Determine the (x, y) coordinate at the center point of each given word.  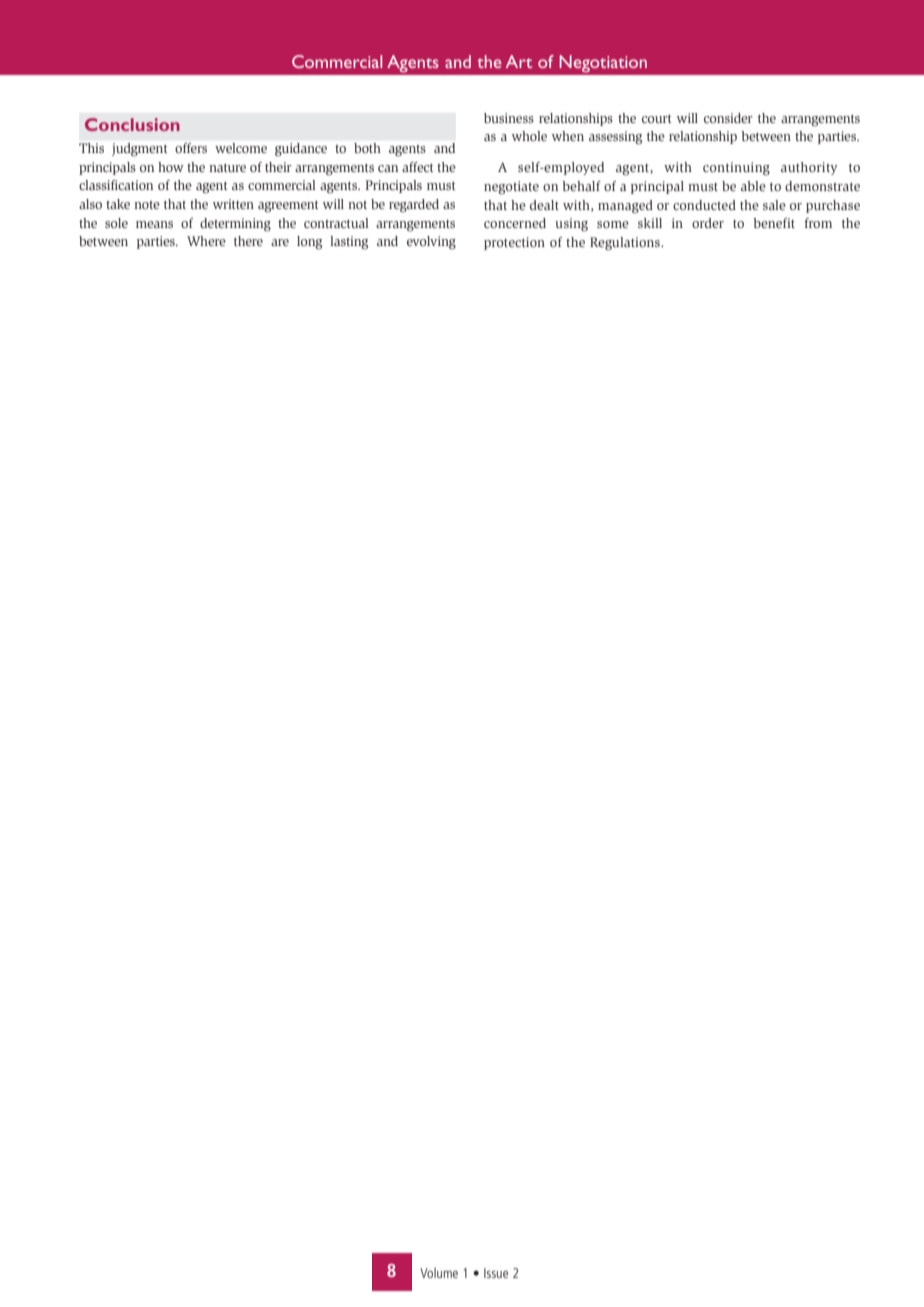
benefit (774, 223)
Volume (439, 1272)
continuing (736, 169)
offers (191, 148)
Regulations (626, 244)
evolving (431, 243)
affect (417, 167)
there (248, 241)
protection (514, 243)
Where (206, 241)
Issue (496, 1273)
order (708, 223)
